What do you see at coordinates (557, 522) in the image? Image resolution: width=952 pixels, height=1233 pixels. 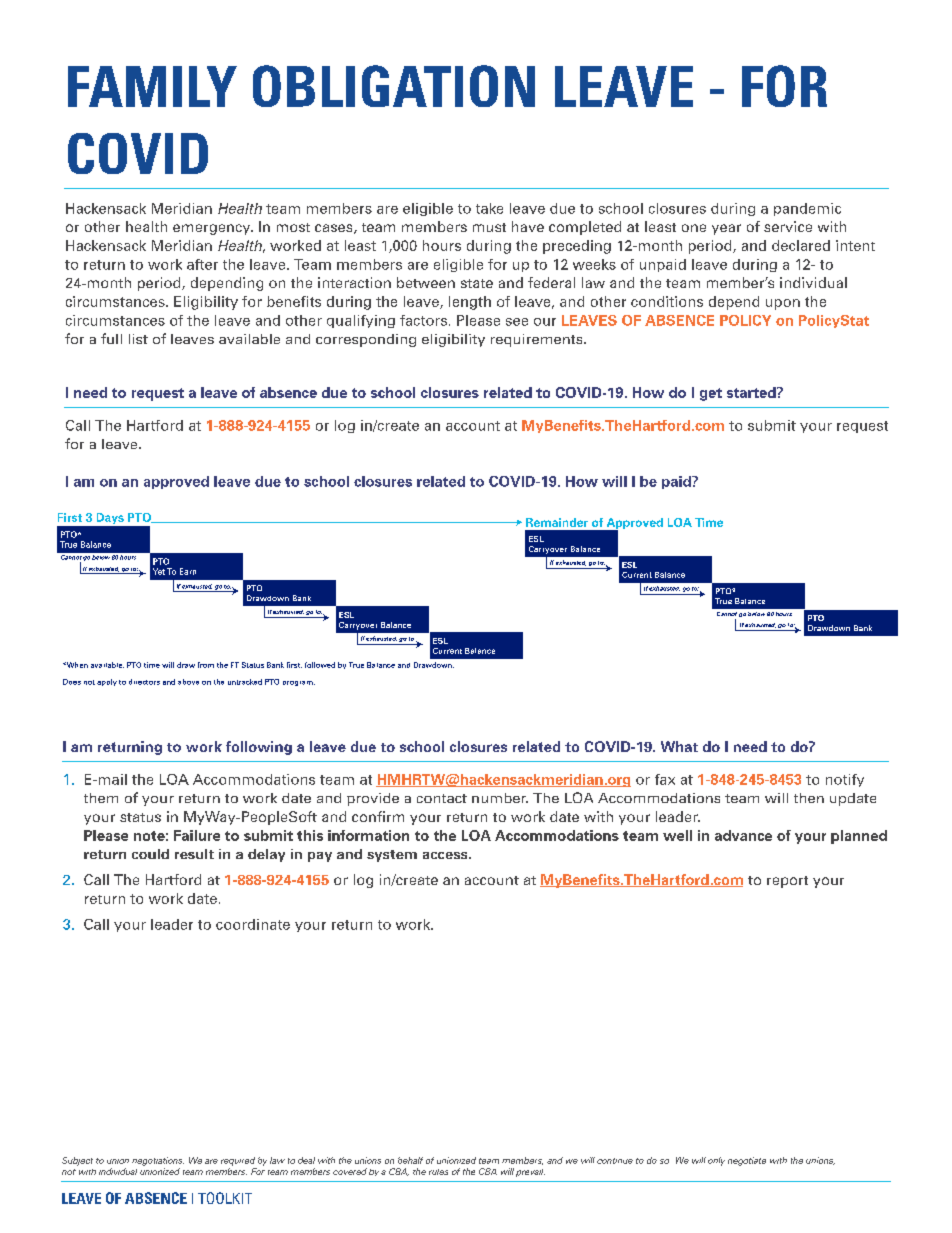 I see `Remainder` at bounding box center [557, 522].
